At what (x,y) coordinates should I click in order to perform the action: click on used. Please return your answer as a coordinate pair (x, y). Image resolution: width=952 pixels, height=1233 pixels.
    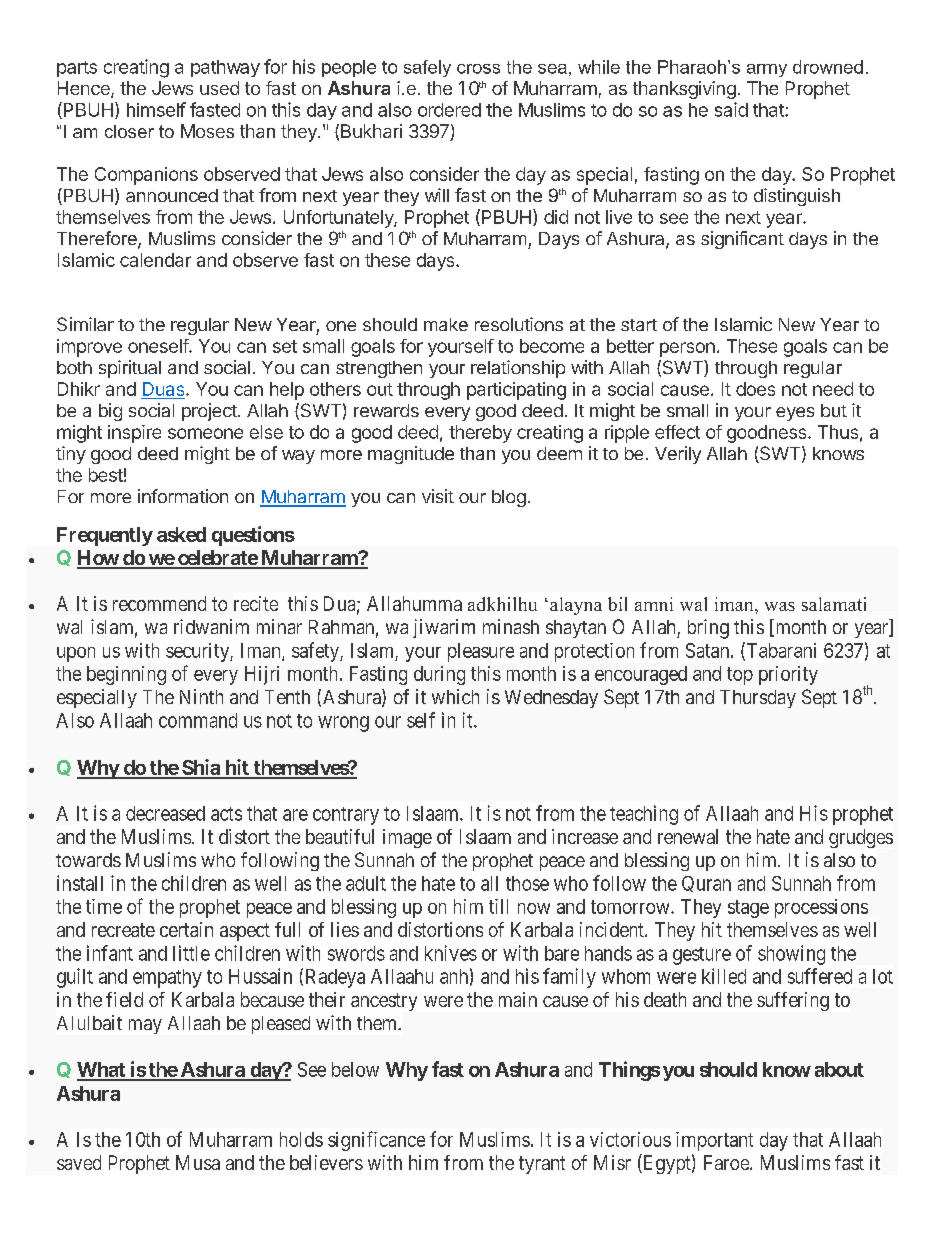
    Looking at the image, I should click on (219, 88).
